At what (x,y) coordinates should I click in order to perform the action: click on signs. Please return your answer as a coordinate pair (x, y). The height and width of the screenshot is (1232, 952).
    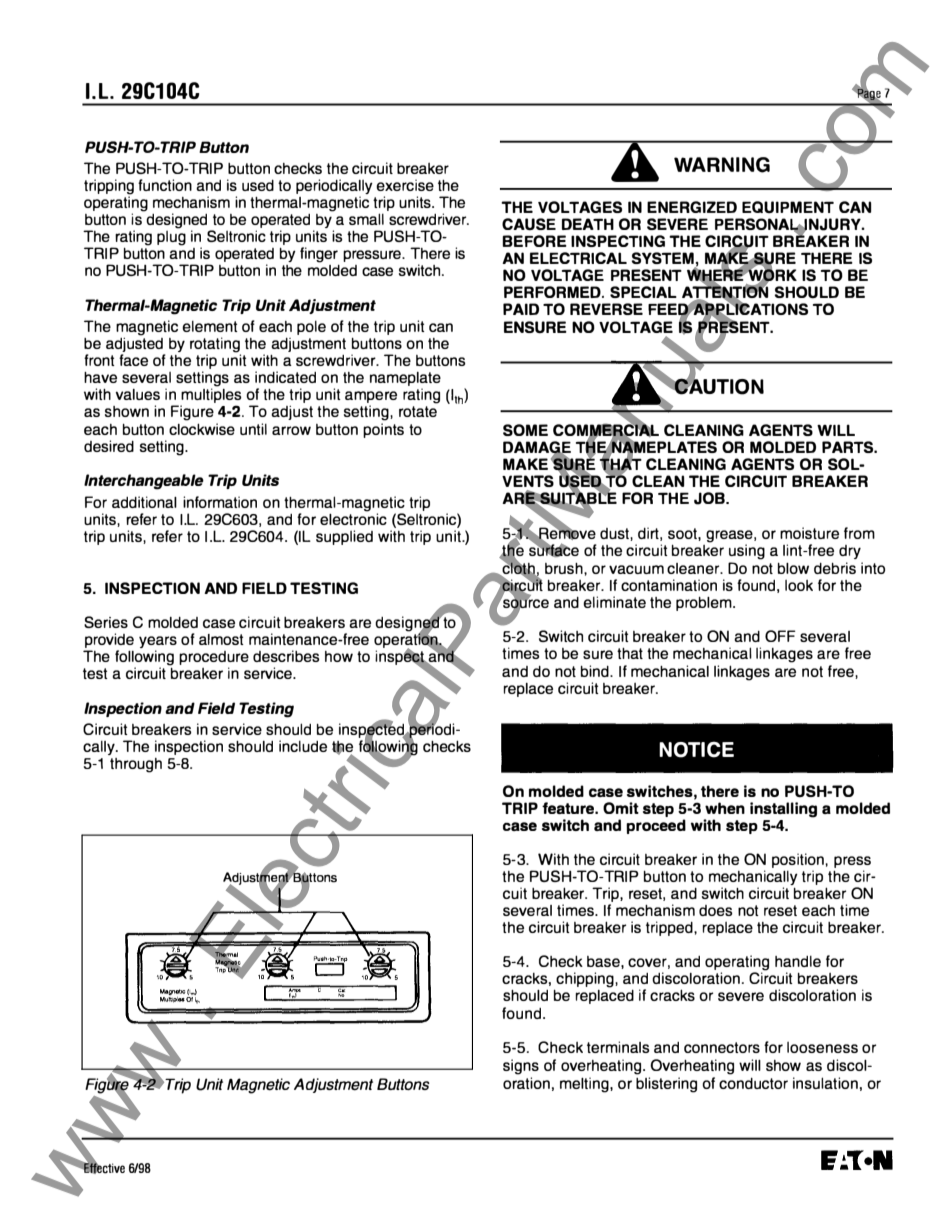
    Looking at the image, I should click on (521, 1067).
